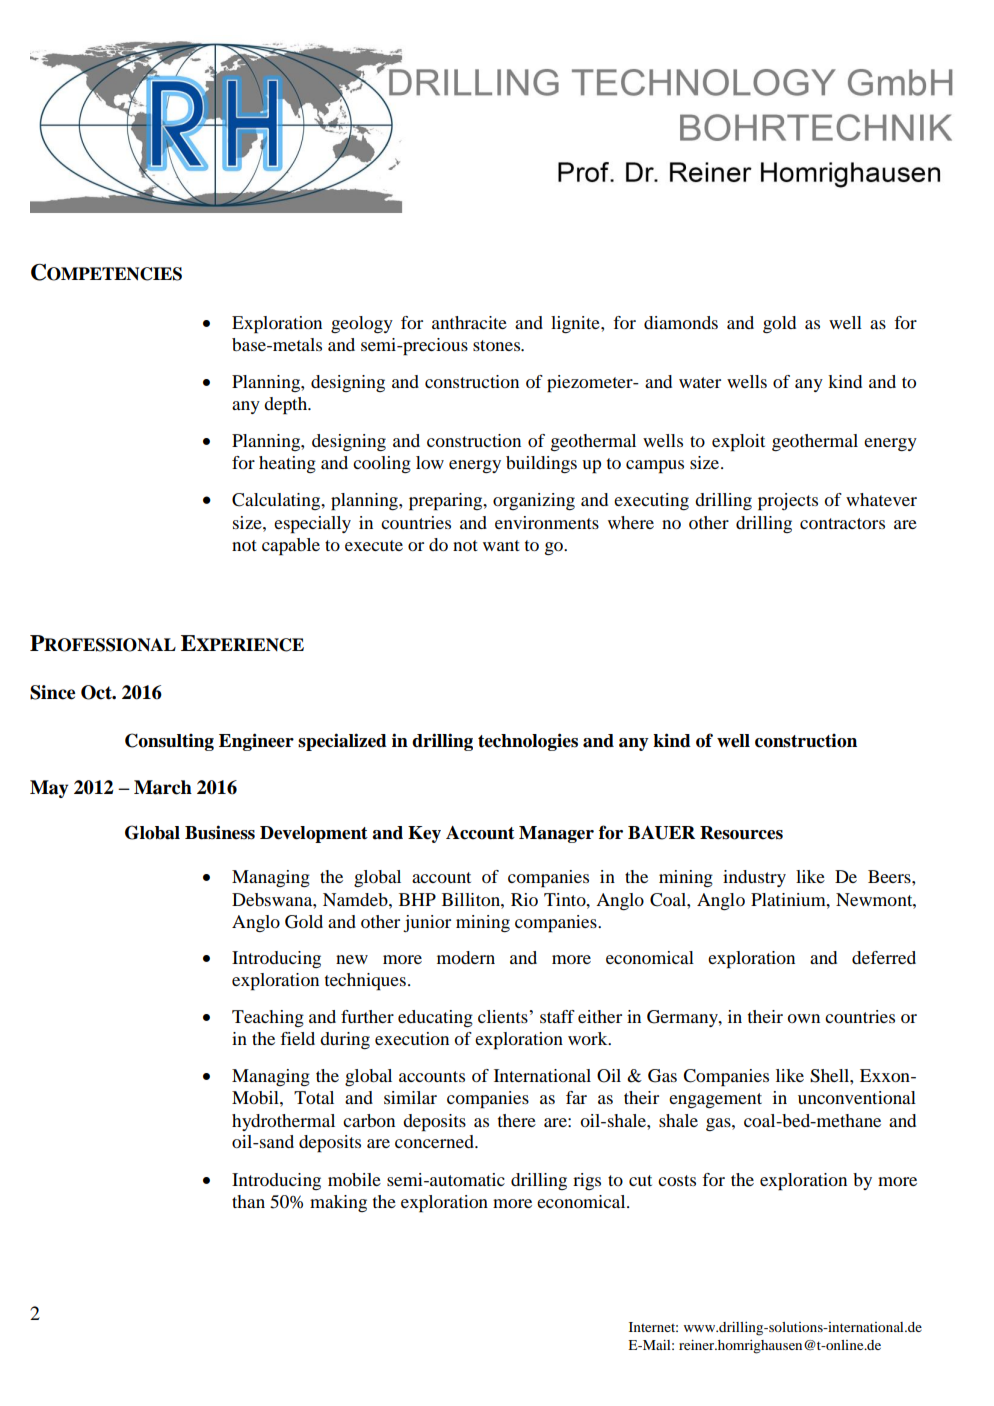  Describe the element at coordinates (842, 523) in the screenshot. I see `contractors` at that location.
